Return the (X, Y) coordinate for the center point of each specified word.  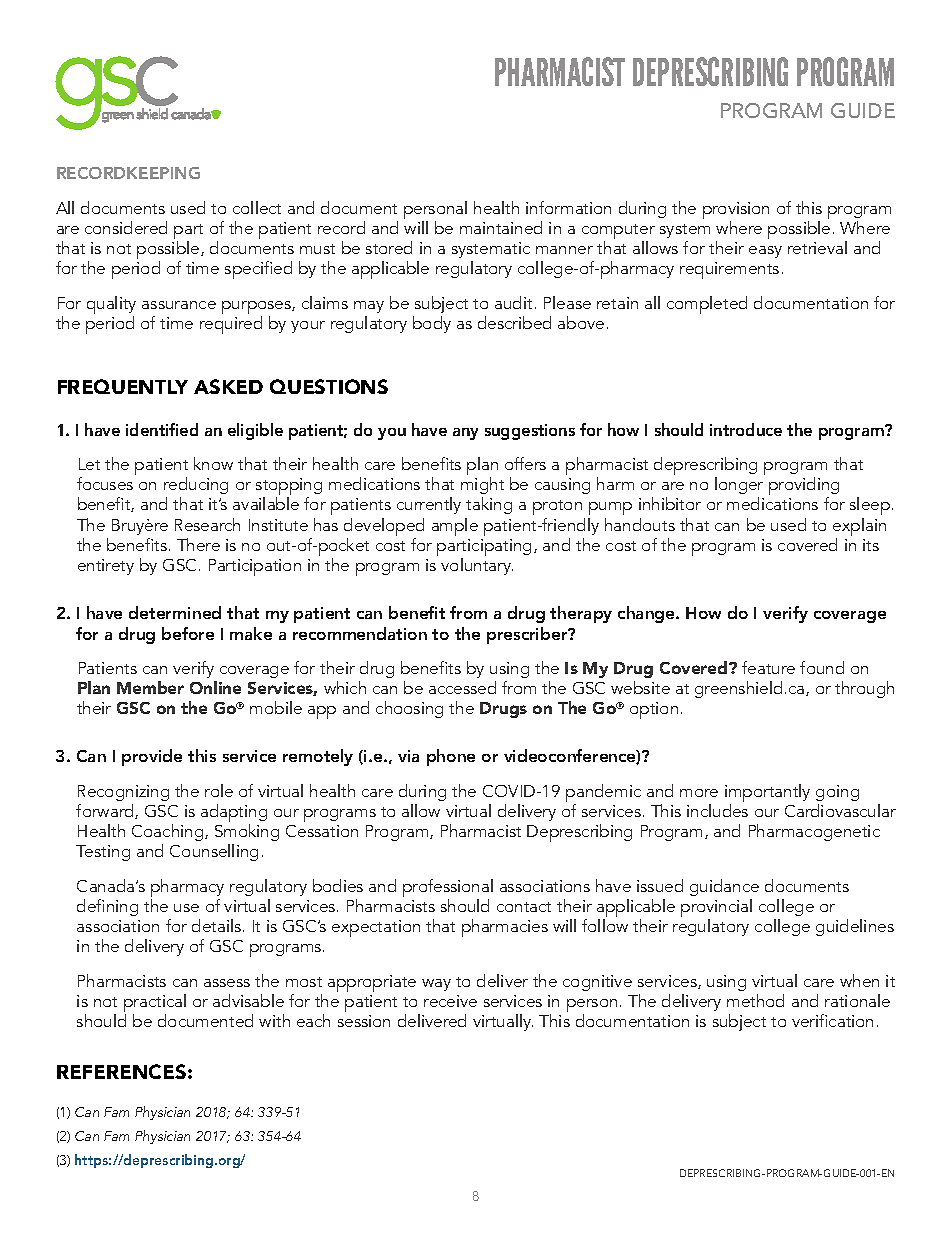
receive (450, 1001)
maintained (501, 227)
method (755, 1000)
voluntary (477, 566)
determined (175, 612)
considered (126, 227)
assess (227, 983)
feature (768, 667)
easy (765, 252)
